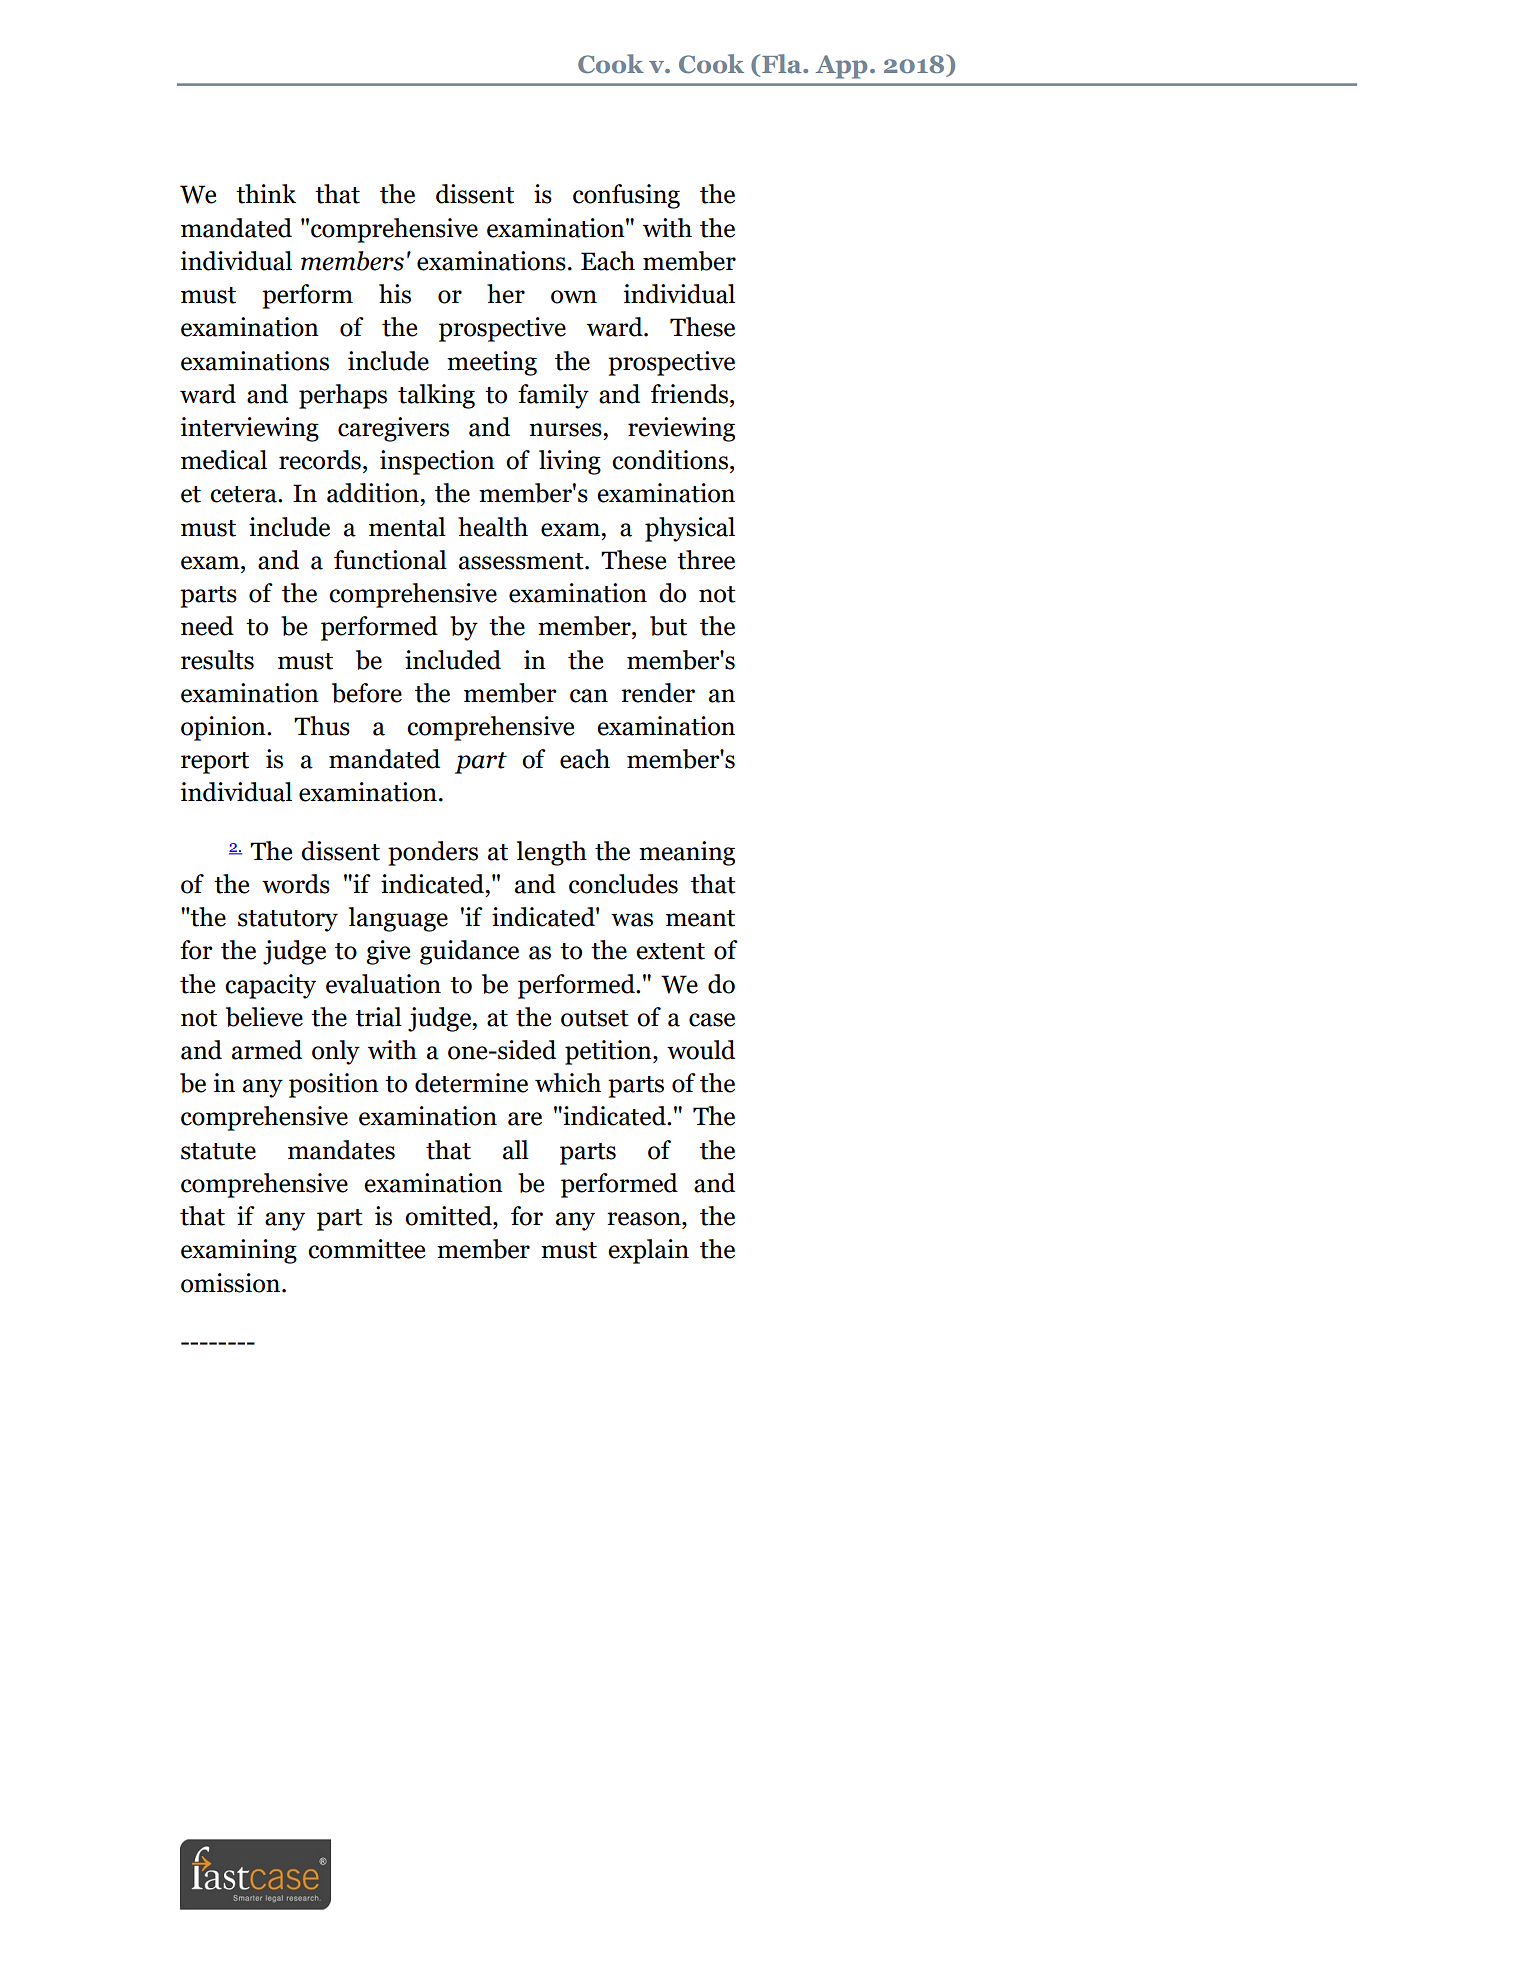  I want to click on explain, so click(648, 1251).
